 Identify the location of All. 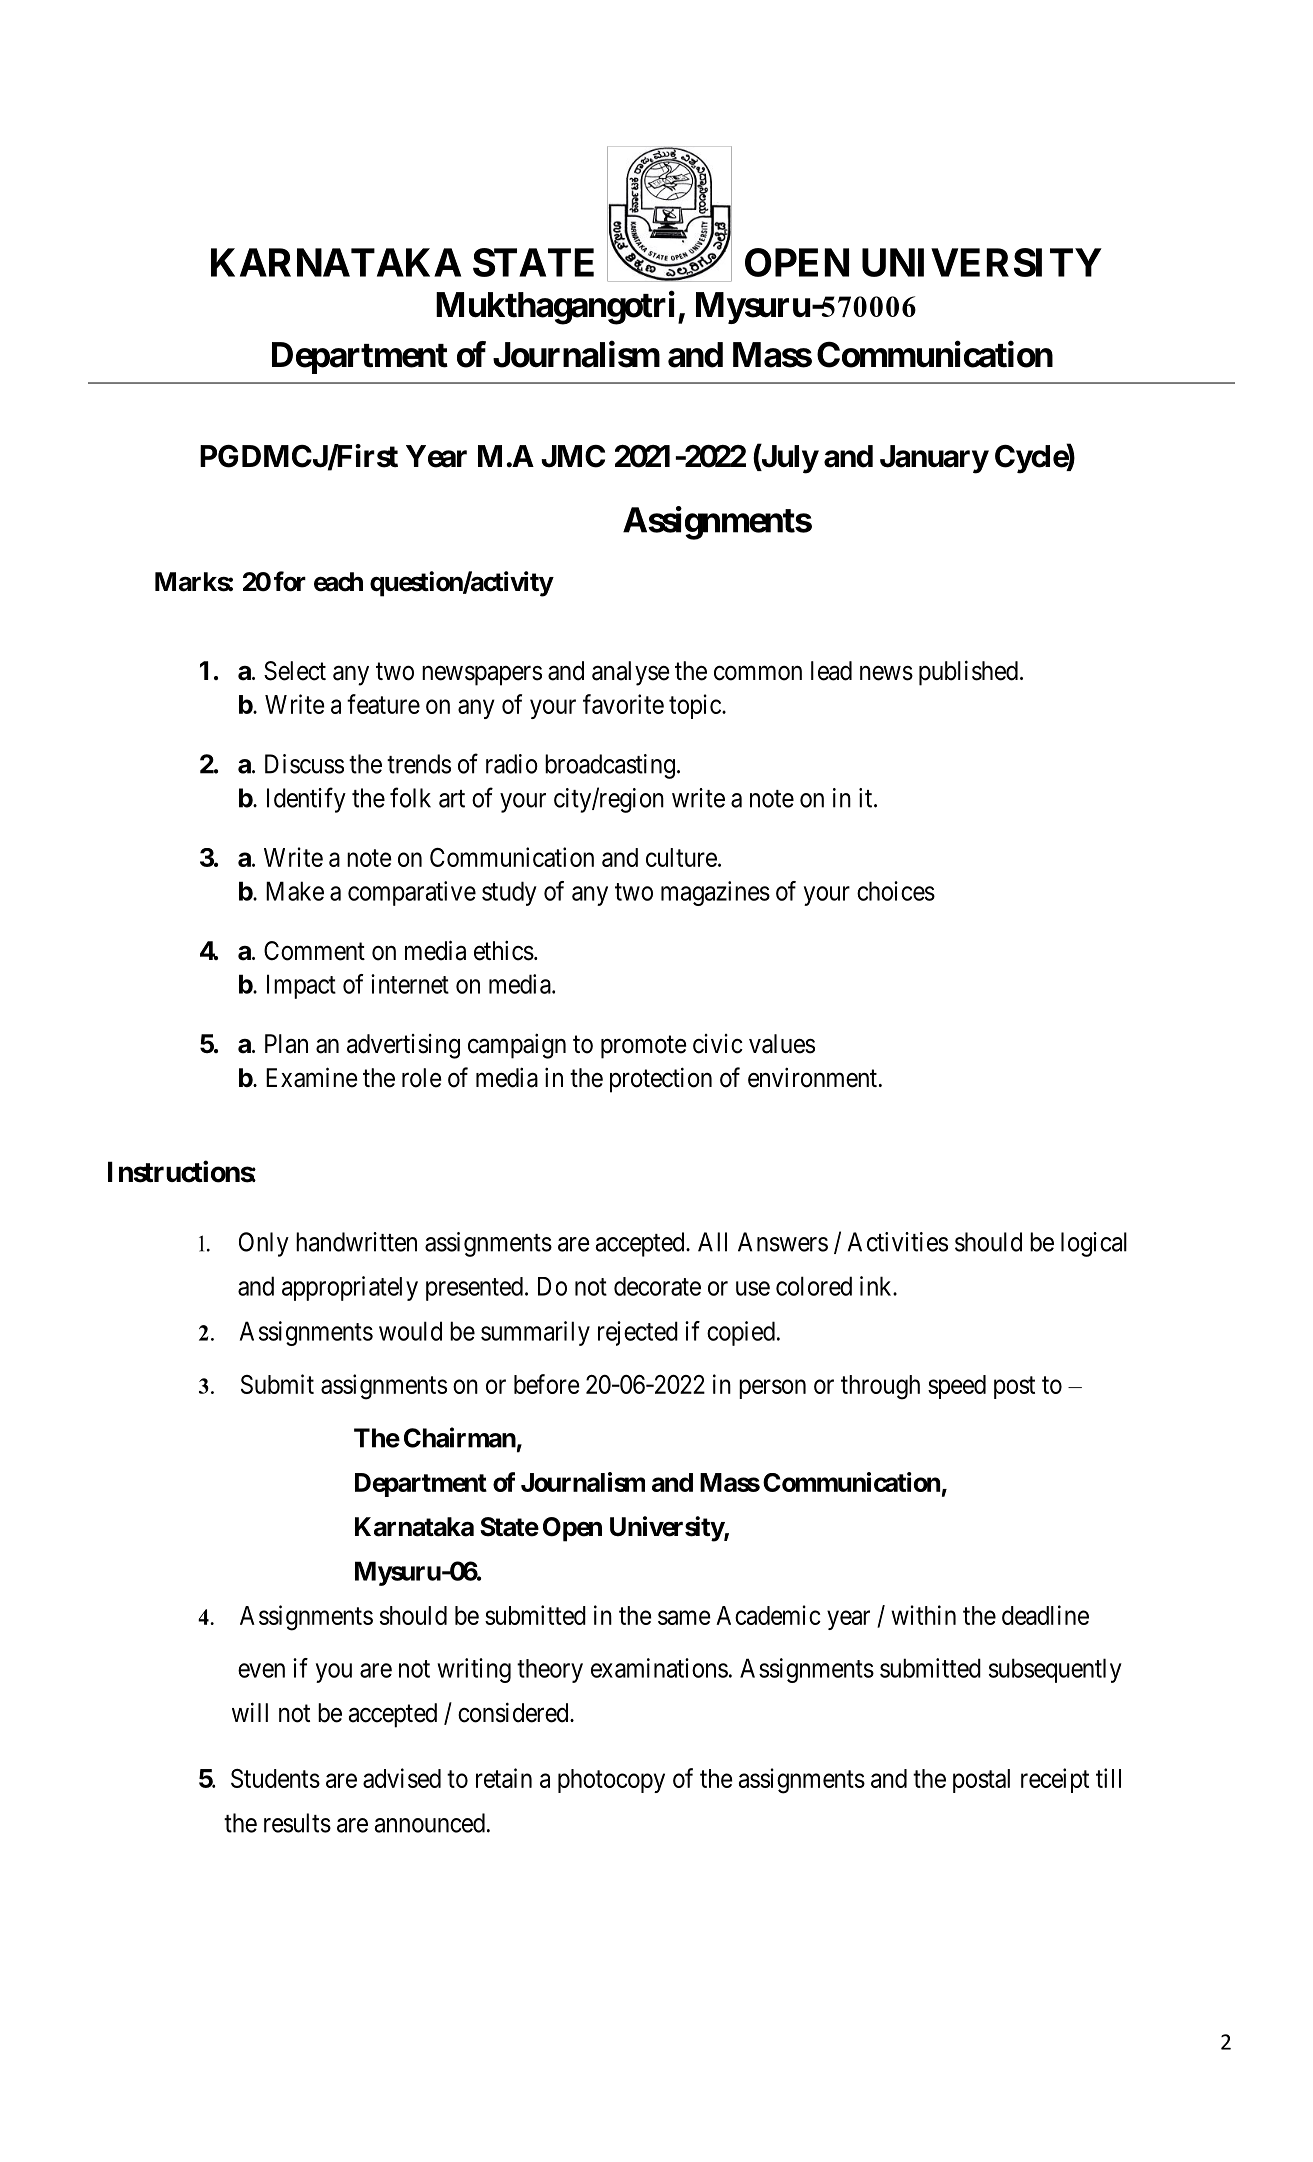
(712, 1242).
